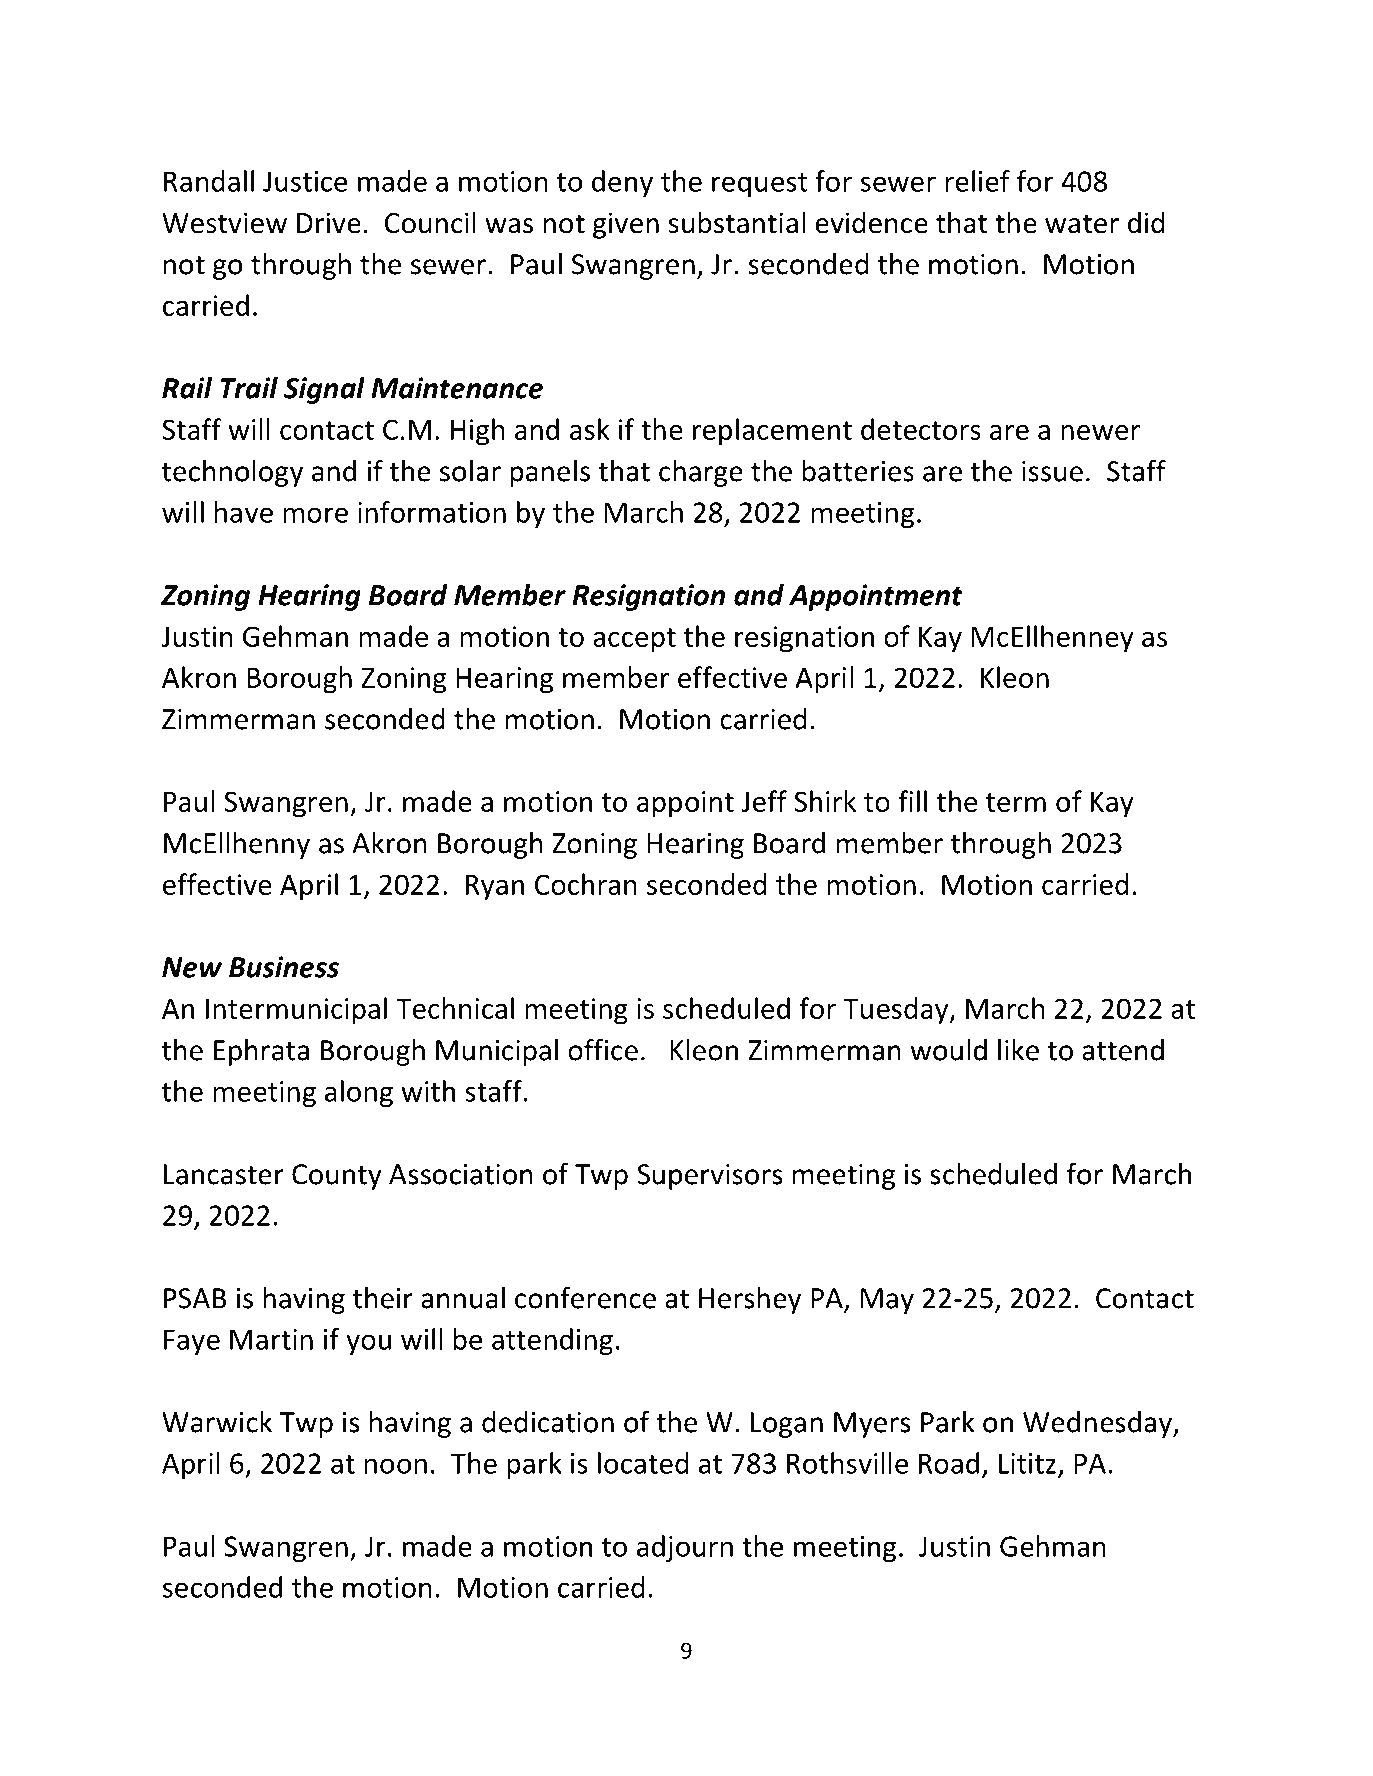  What do you see at coordinates (1052, 471) in the screenshot?
I see `issue` at bounding box center [1052, 471].
